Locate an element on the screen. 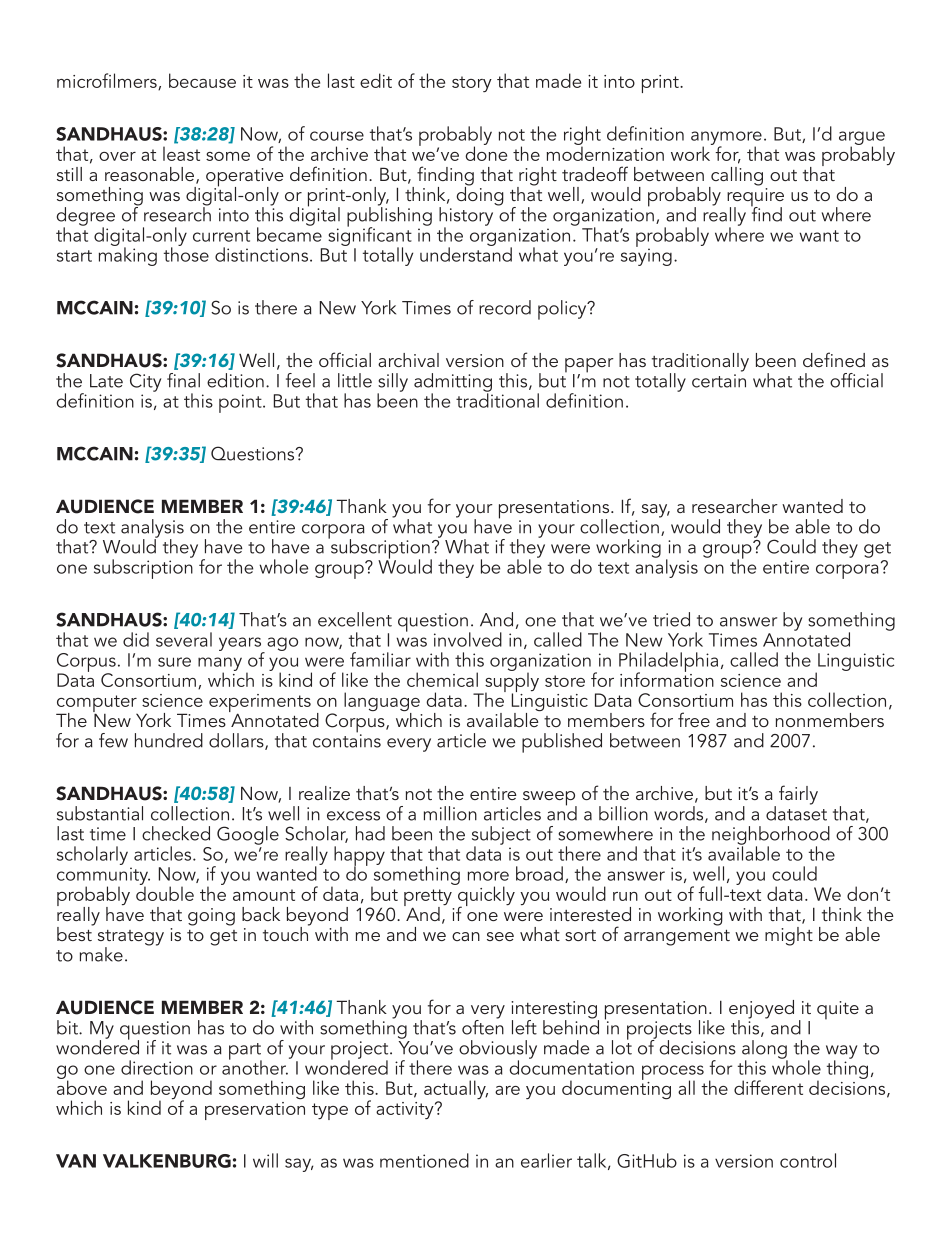 The height and width of the screenshot is (1233, 952). final is located at coordinates (183, 380).
